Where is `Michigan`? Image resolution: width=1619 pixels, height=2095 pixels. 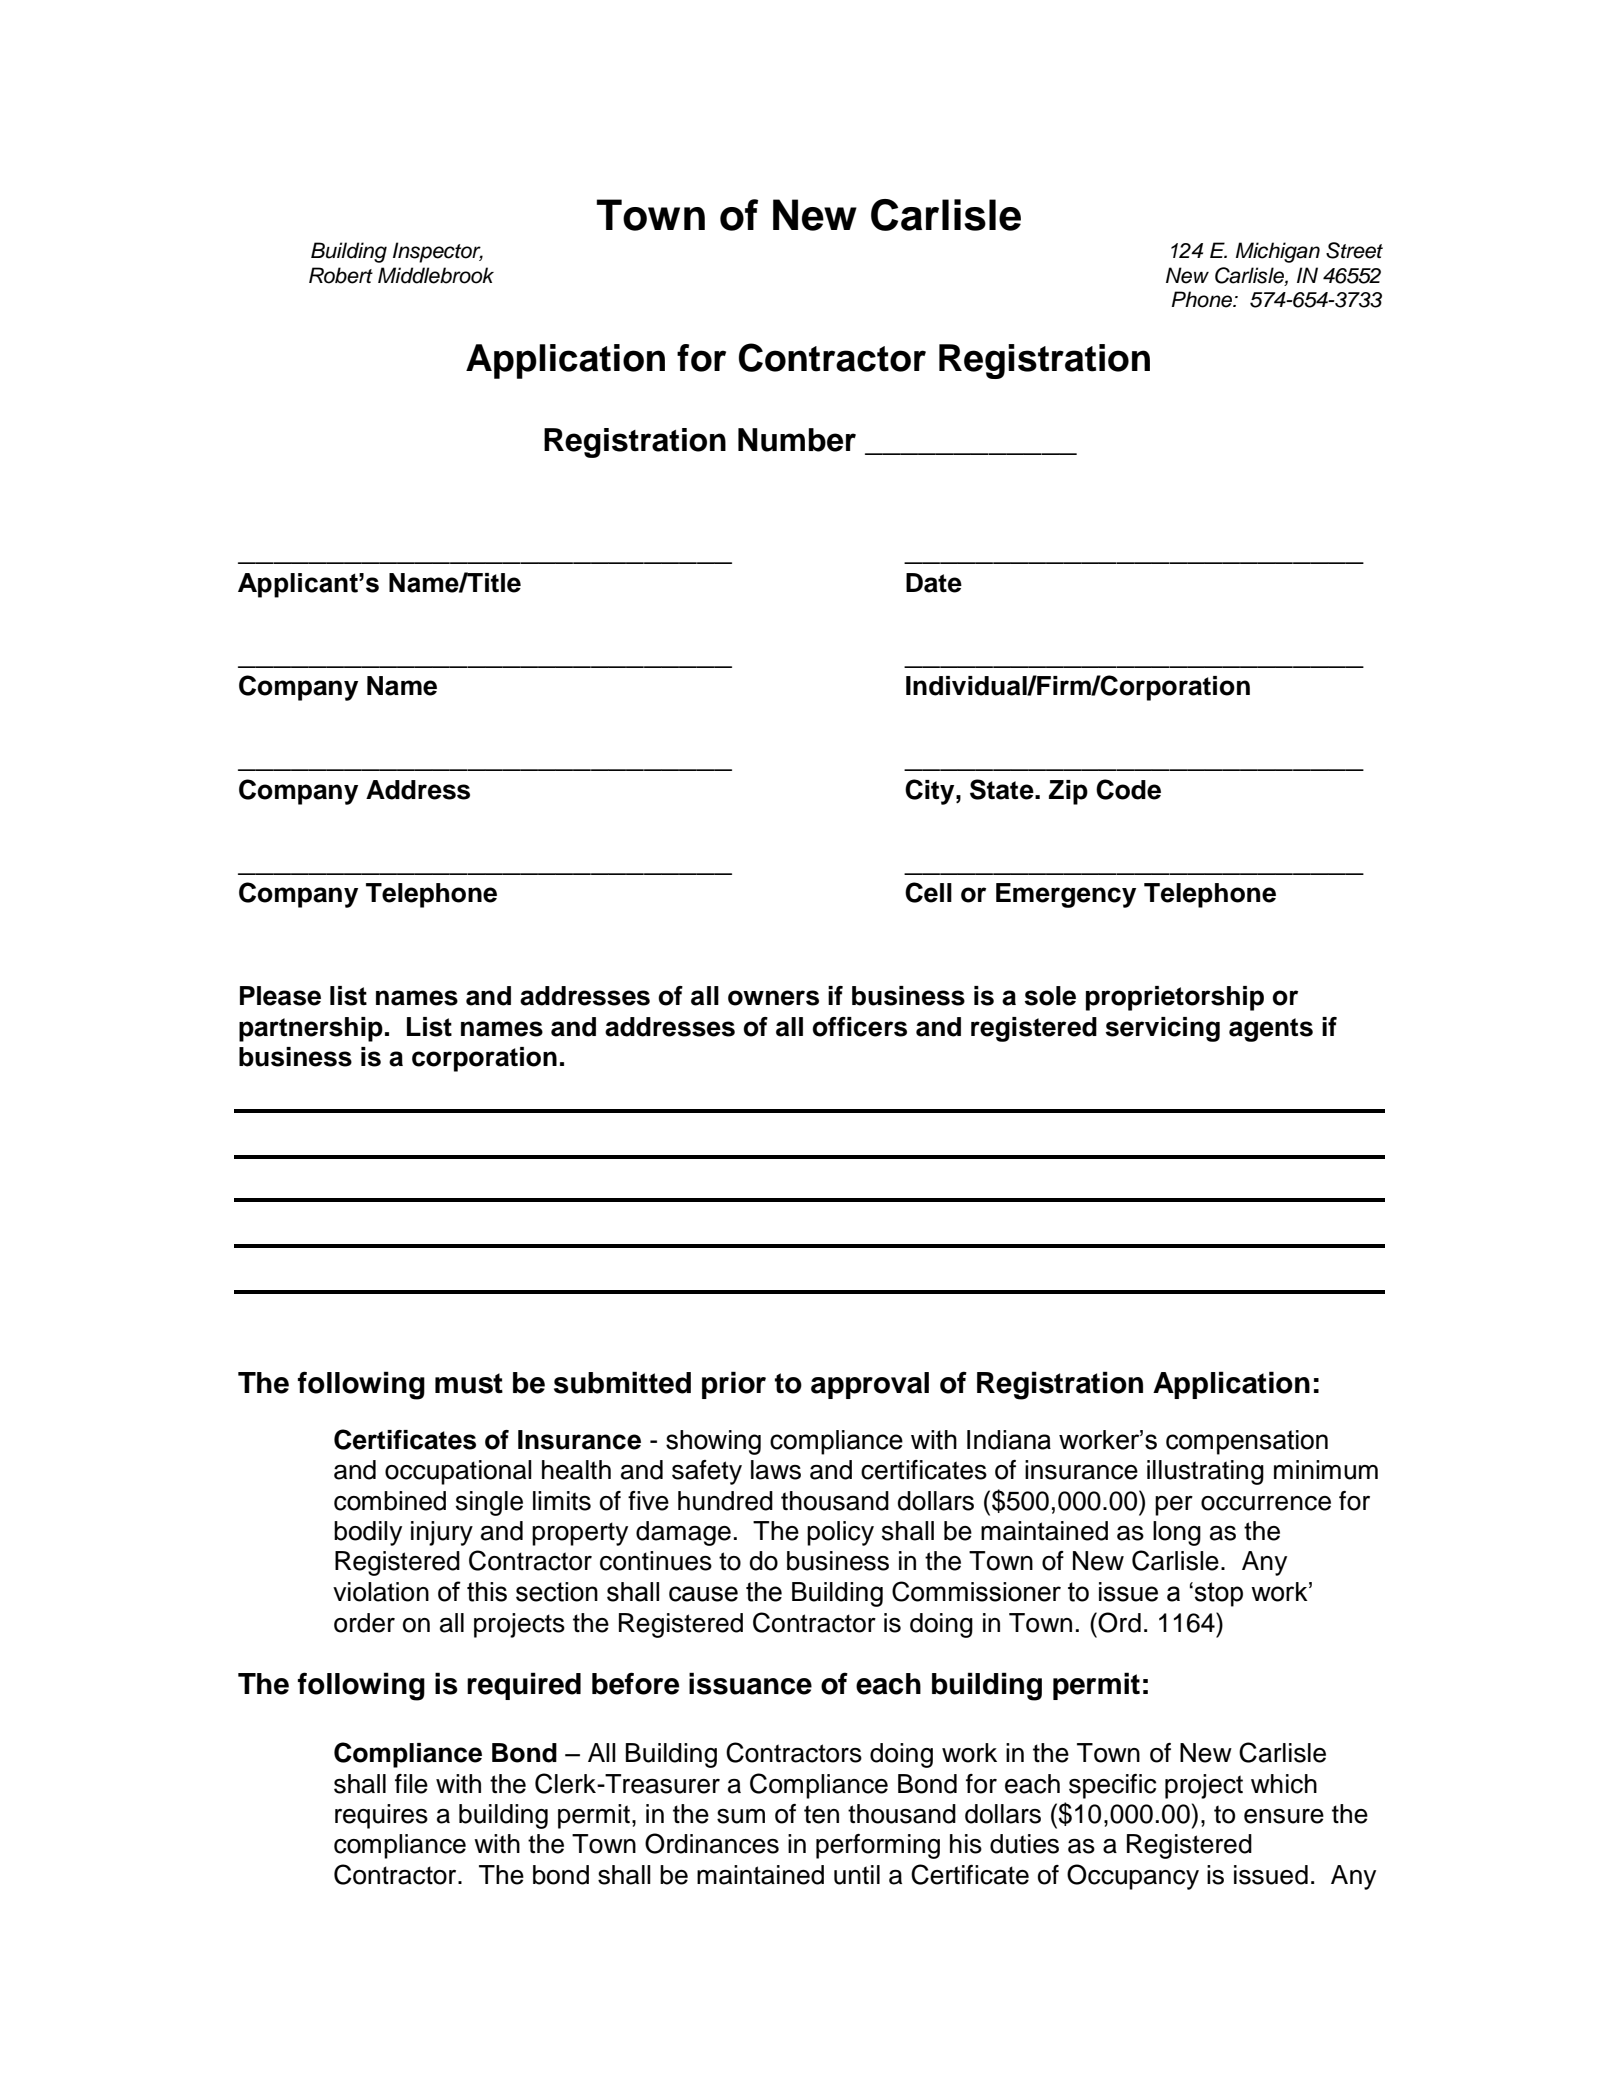
Michigan is located at coordinates (1278, 252).
